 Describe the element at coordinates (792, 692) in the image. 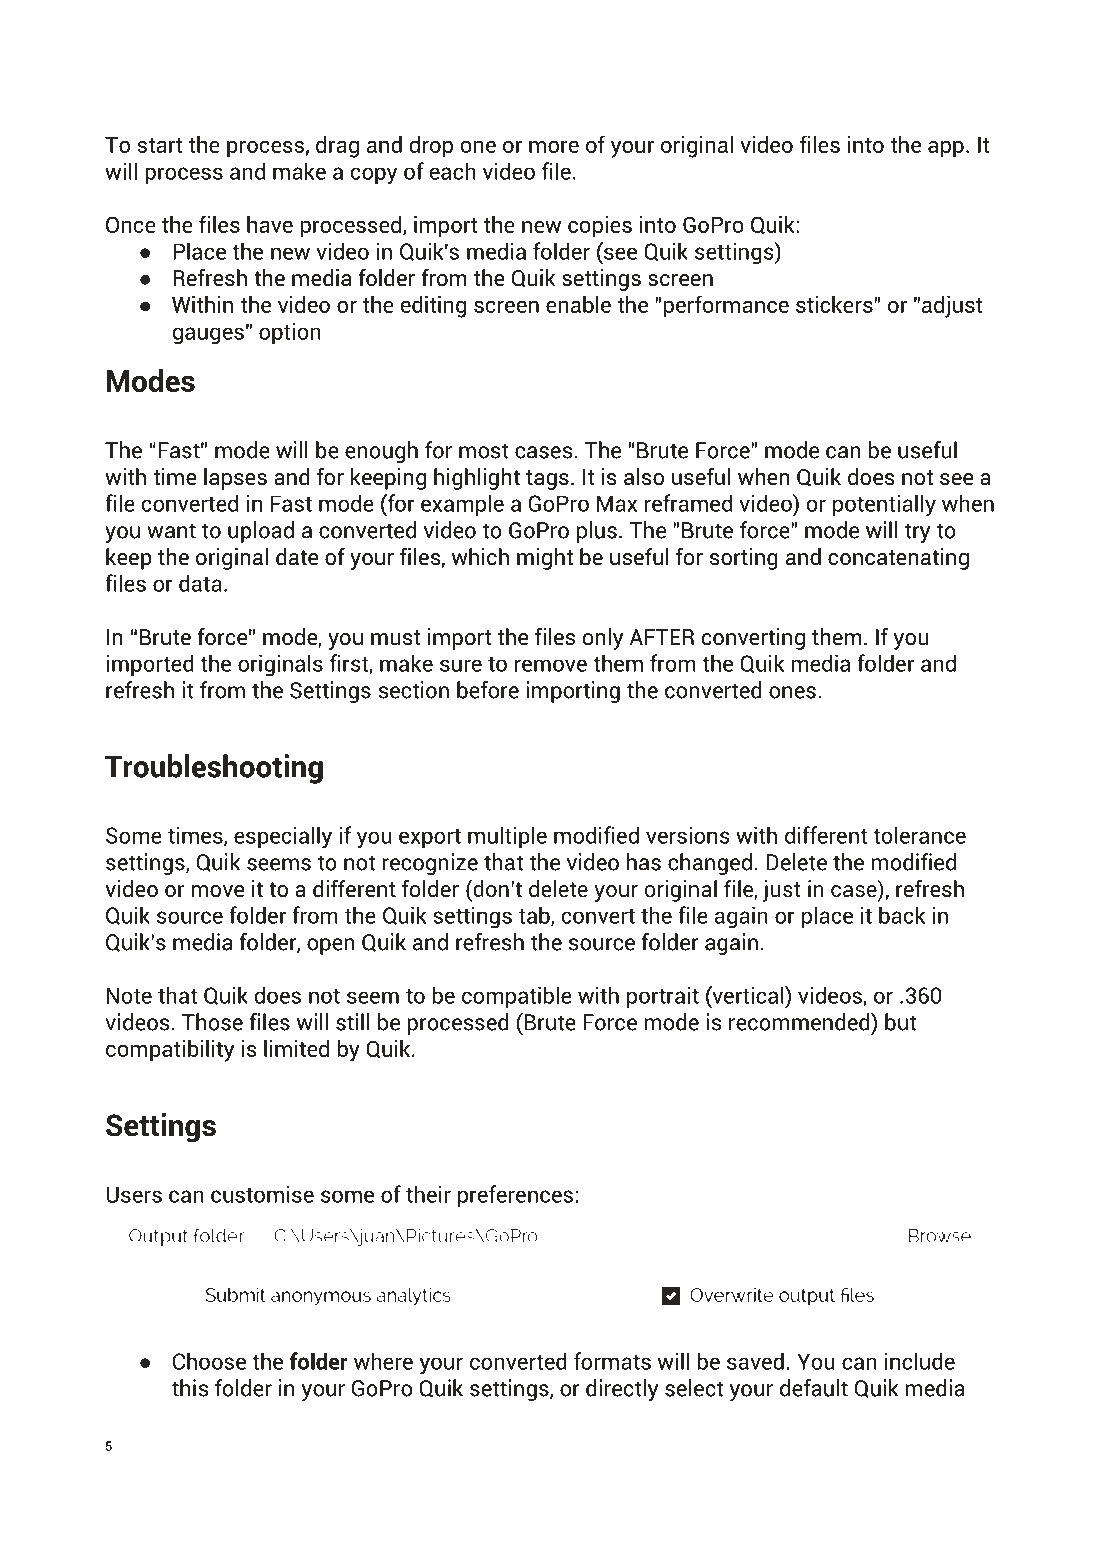

I see `ones` at that location.
